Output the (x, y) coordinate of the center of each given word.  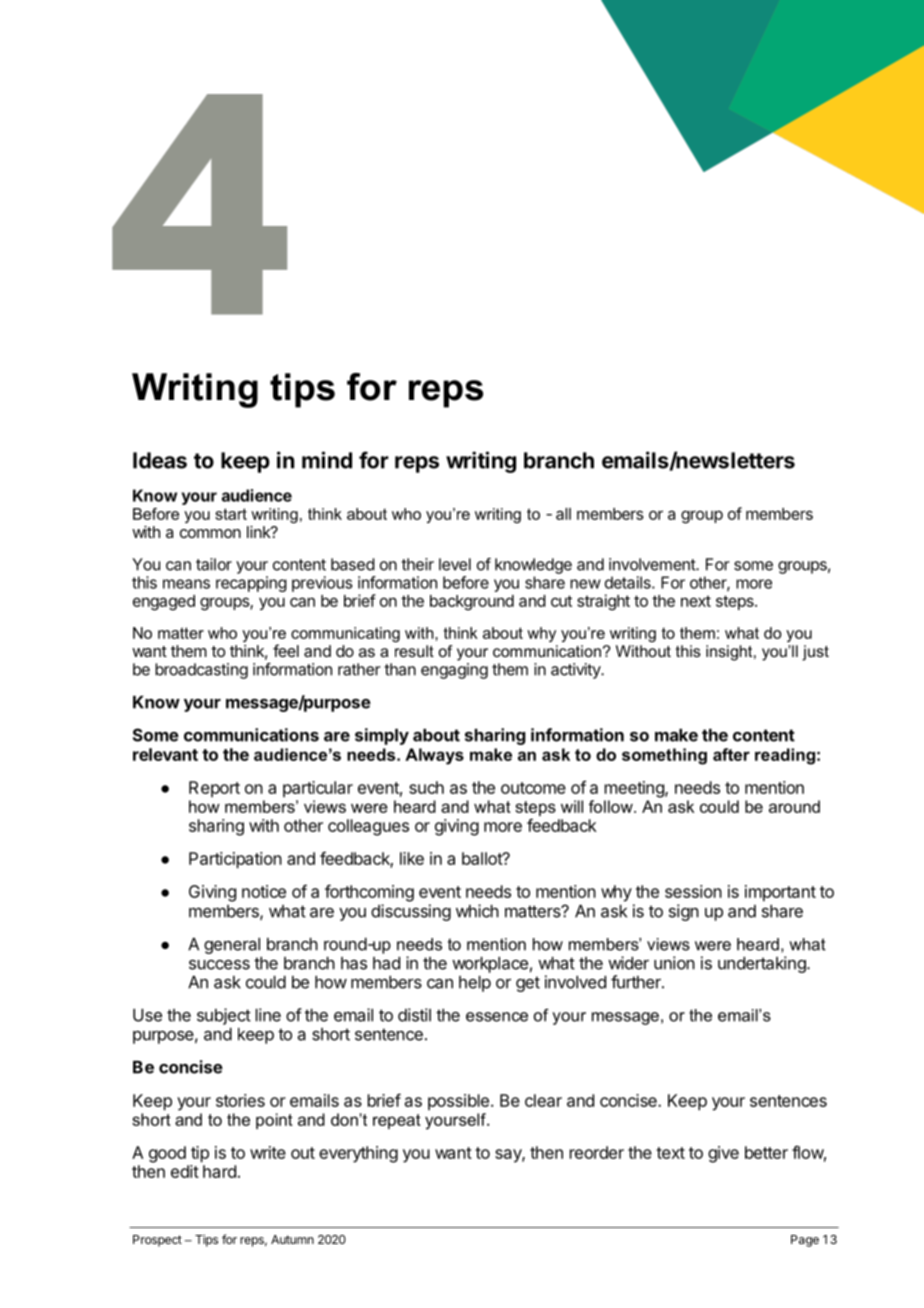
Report (214, 789)
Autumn (292, 1239)
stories (240, 1100)
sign (684, 912)
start (231, 514)
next (696, 601)
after (731, 754)
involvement (653, 564)
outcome (533, 788)
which (477, 911)
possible (458, 1102)
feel (286, 650)
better (766, 1152)
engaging (454, 671)
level (455, 564)
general (232, 946)
